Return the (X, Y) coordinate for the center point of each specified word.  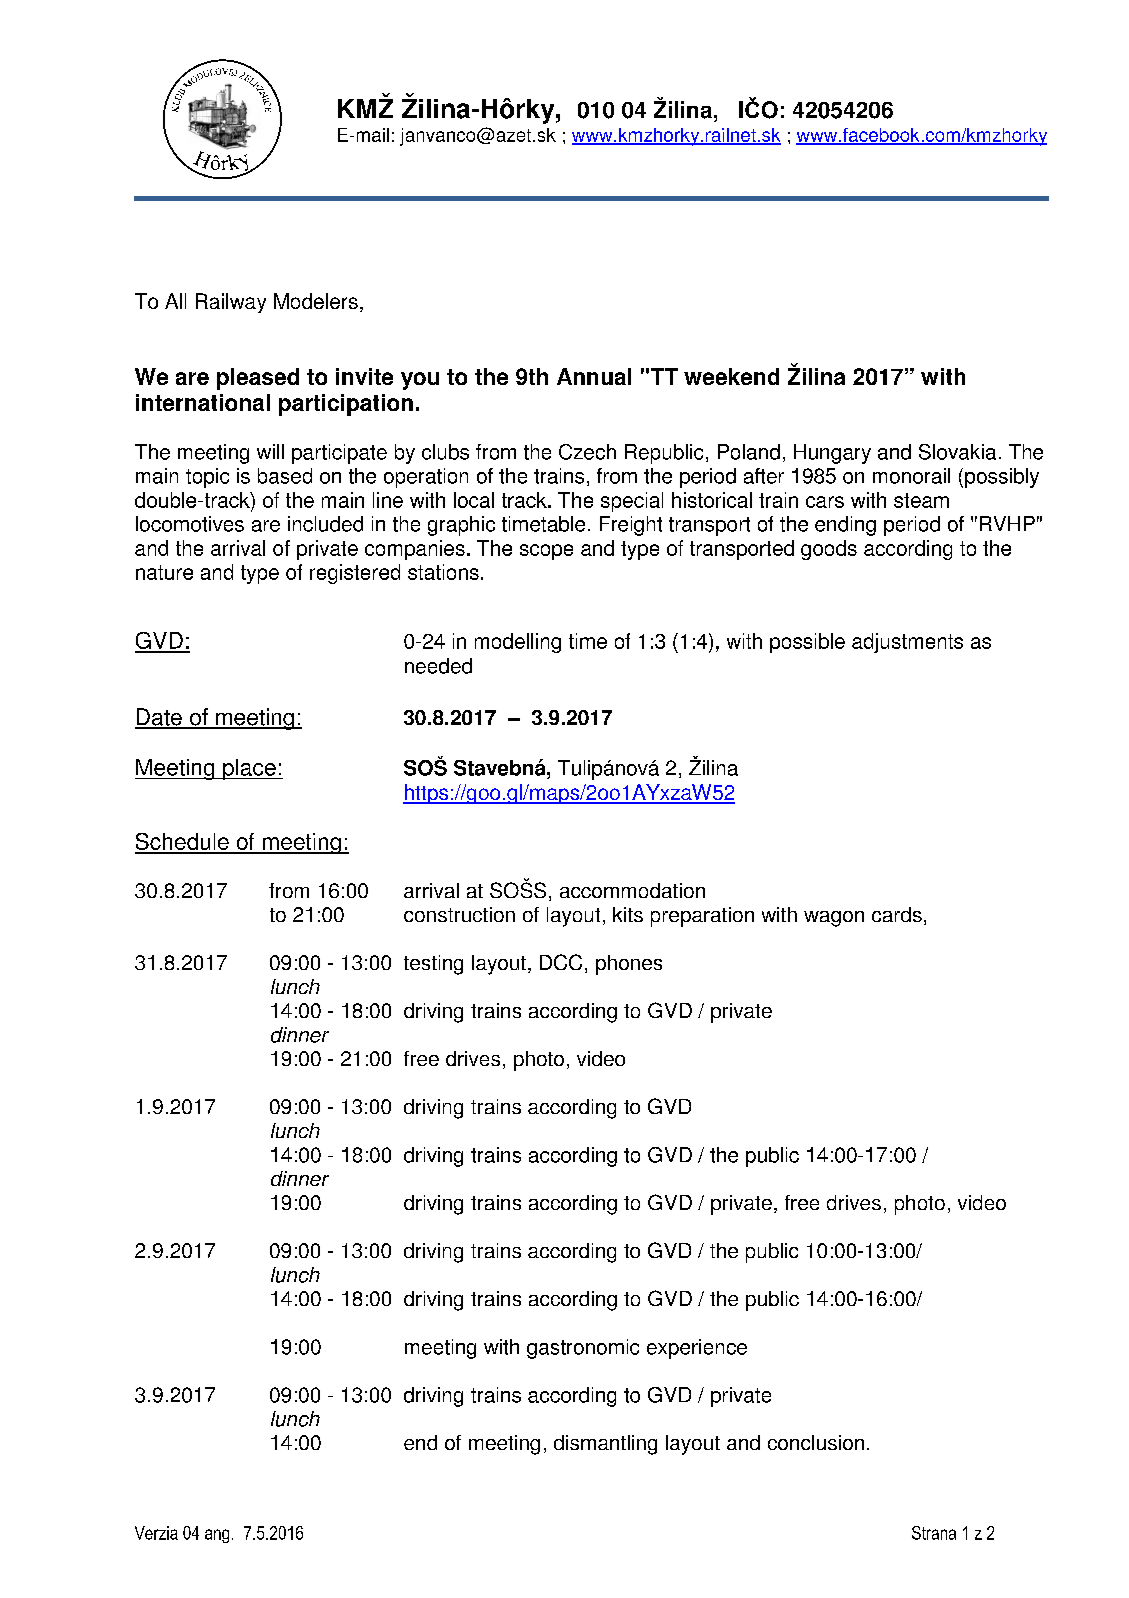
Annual (594, 376)
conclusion (816, 1442)
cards (897, 914)
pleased (258, 379)
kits (628, 914)
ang (217, 1536)
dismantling (605, 1445)
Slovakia (957, 452)
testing (433, 965)
